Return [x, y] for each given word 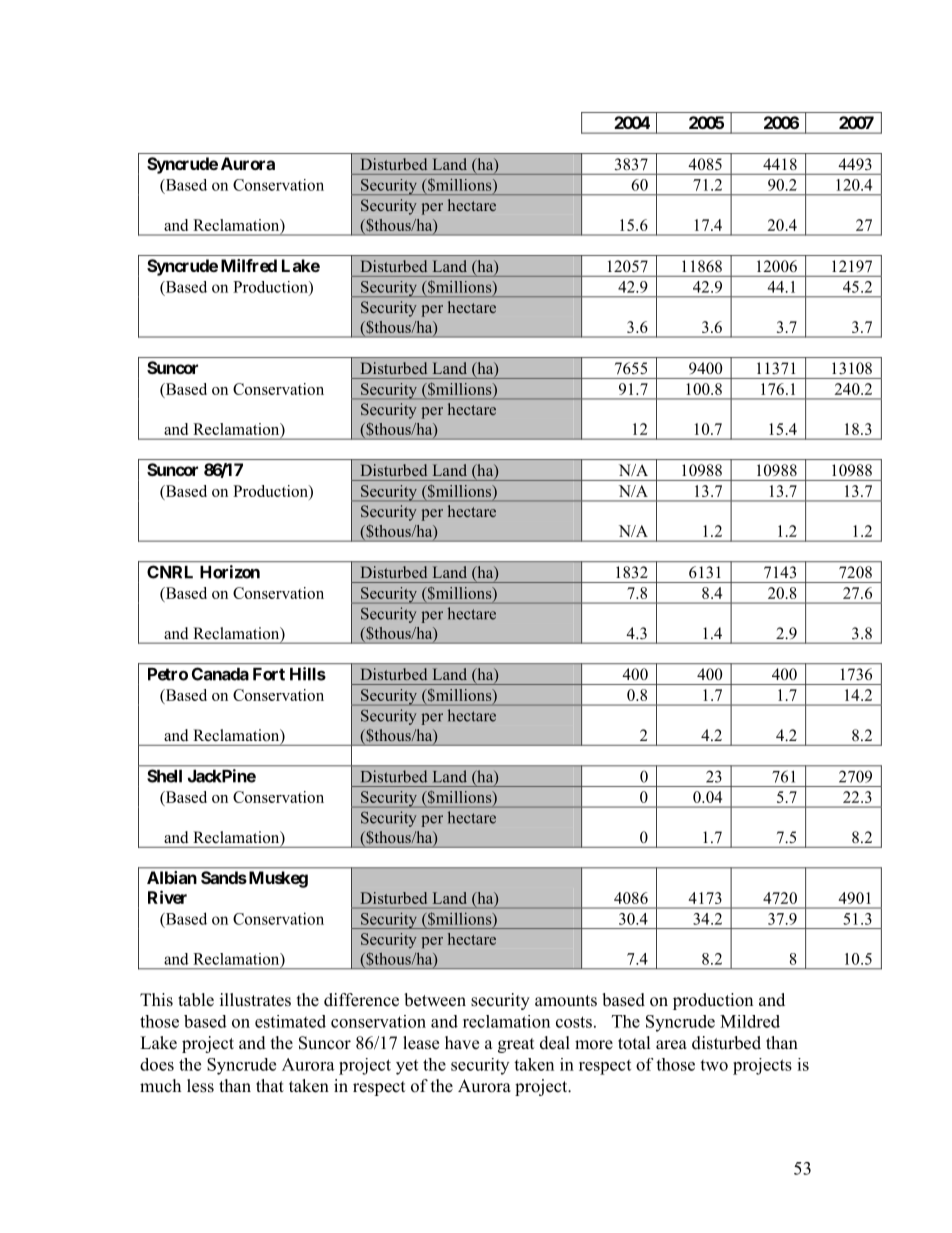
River [167, 897]
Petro [168, 674]
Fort [269, 674]
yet [407, 1067]
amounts [566, 1001]
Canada [220, 674]
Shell [164, 776]
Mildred [750, 1021]
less [200, 1086]
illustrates [255, 1000]
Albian [172, 877]
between [435, 1000]
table [196, 1000]
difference [361, 1000]
